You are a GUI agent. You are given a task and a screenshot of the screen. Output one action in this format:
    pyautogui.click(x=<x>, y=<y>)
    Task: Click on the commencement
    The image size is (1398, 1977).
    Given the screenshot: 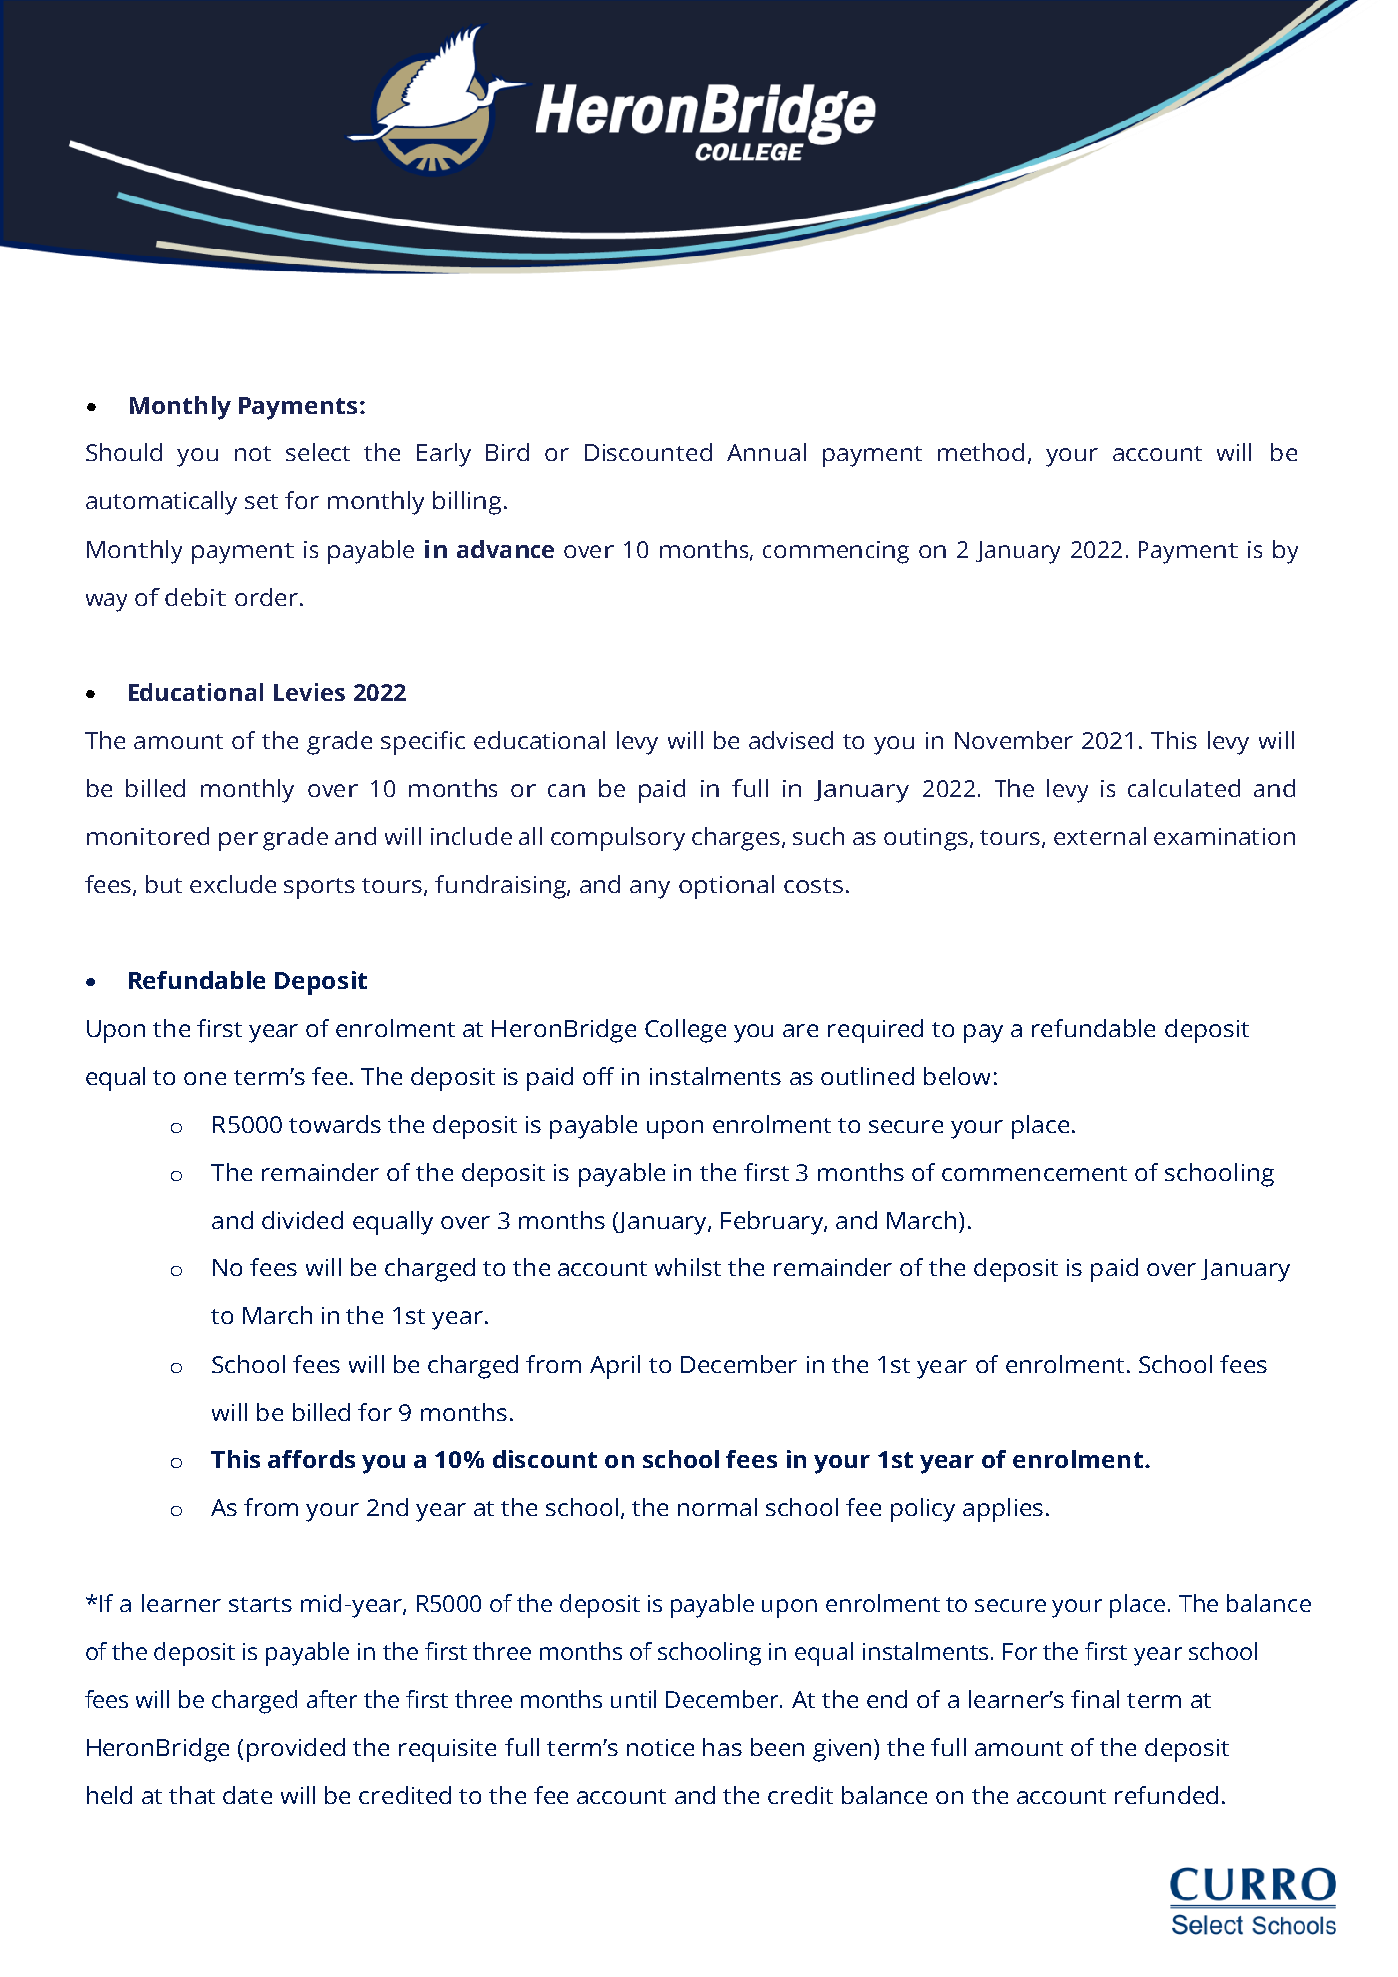 What is the action you would take?
    pyautogui.click(x=1034, y=1173)
